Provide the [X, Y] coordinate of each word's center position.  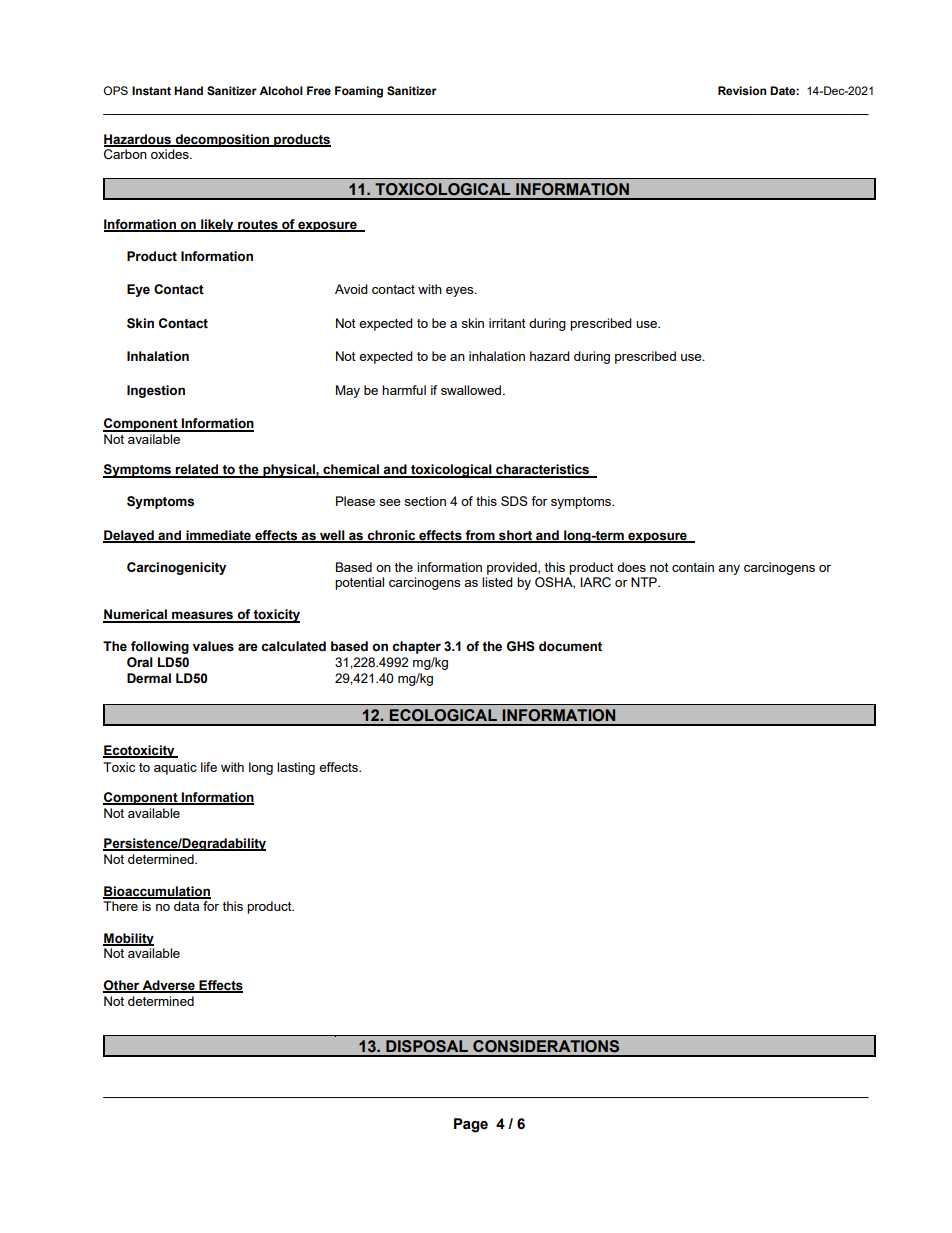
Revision [742, 91]
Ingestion [156, 391]
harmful [404, 390]
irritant [507, 323]
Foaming [359, 92]
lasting [296, 768]
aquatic [175, 768]
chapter [416, 647]
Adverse [168, 986]
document [570, 646]
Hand [188, 90]
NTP [645, 582]
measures [203, 616]
